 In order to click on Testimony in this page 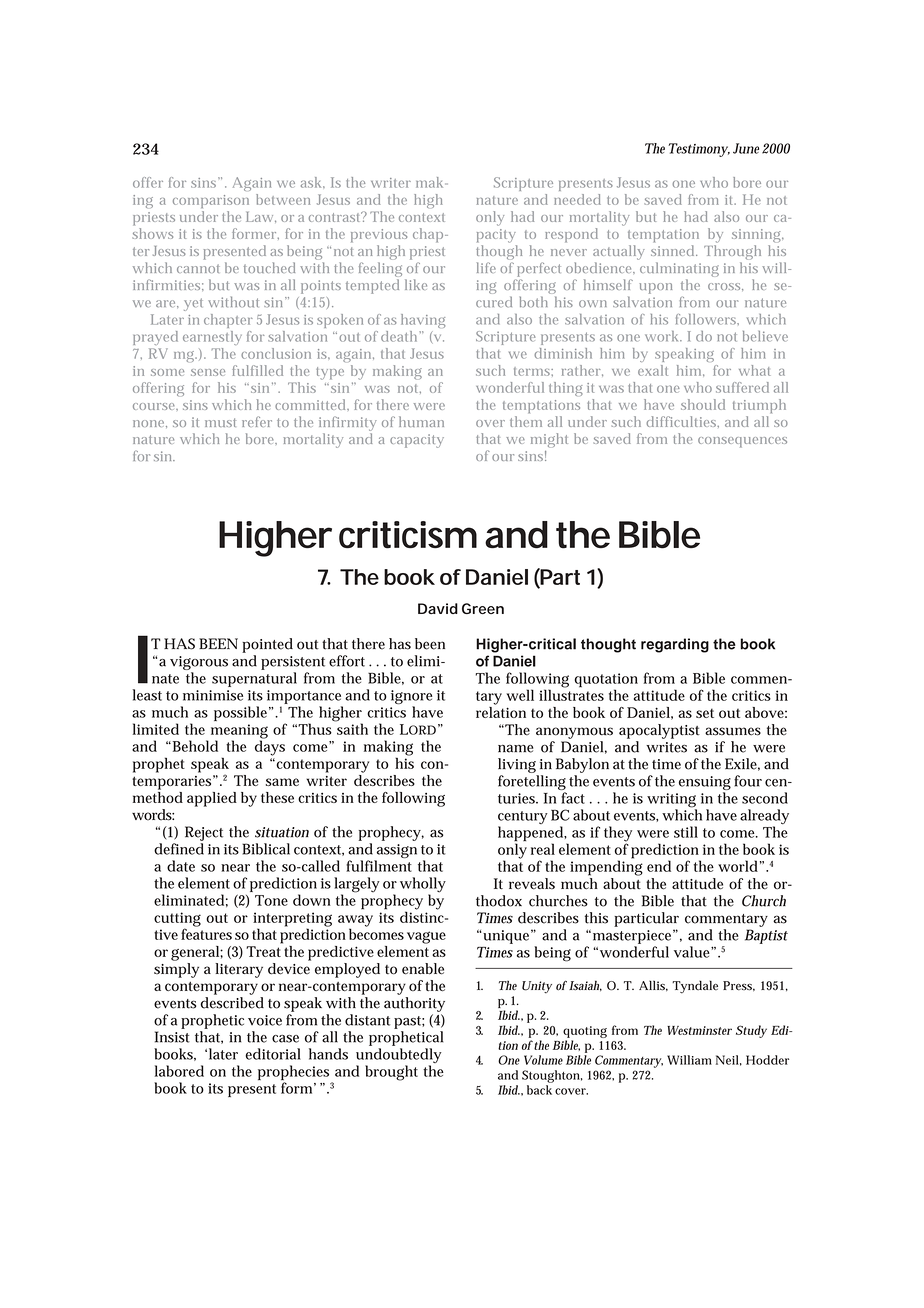, I will do `click(698, 150)`.
